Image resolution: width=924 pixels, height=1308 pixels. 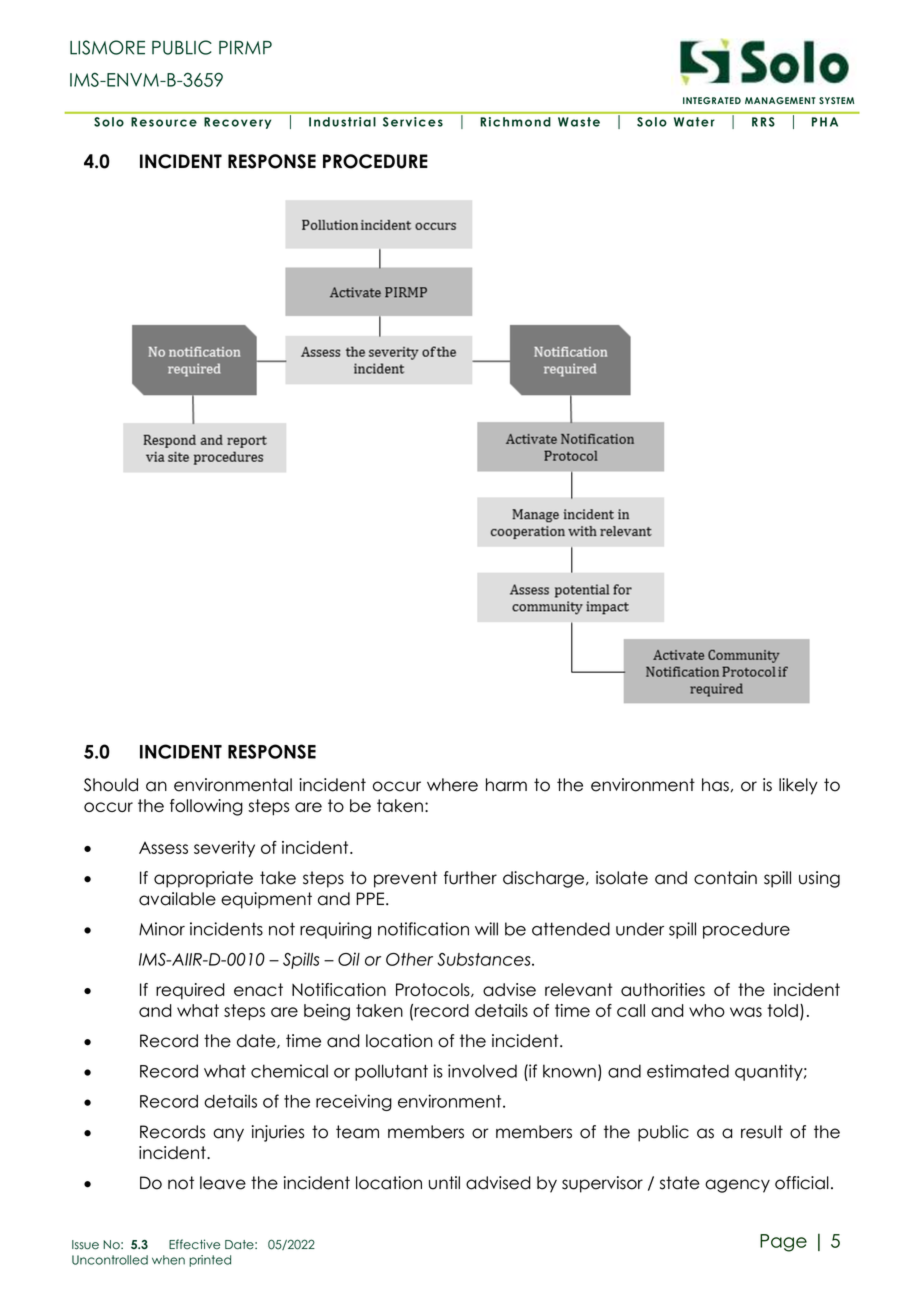 What do you see at coordinates (194, 1244) in the image?
I see `Effective` at bounding box center [194, 1244].
